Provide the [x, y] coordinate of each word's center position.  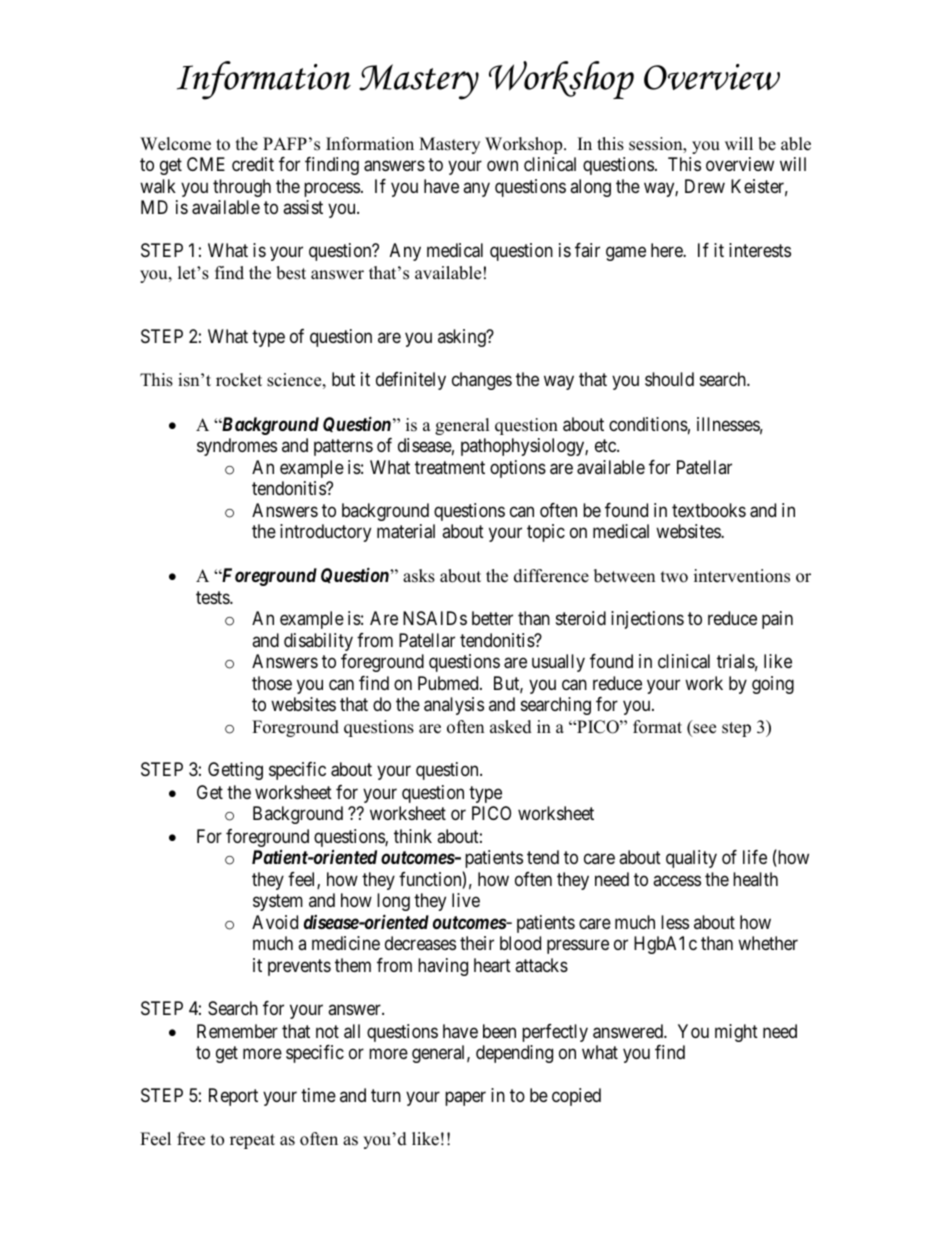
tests [213, 597]
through [242, 188]
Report [233, 1097]
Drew [705, 186]
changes [482, 381]
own [502, 166]
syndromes [237, 447]
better [492, 618]
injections [647, 620]
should [669, 379]
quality [691, 859]
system [278, 902]
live [466, 900]
